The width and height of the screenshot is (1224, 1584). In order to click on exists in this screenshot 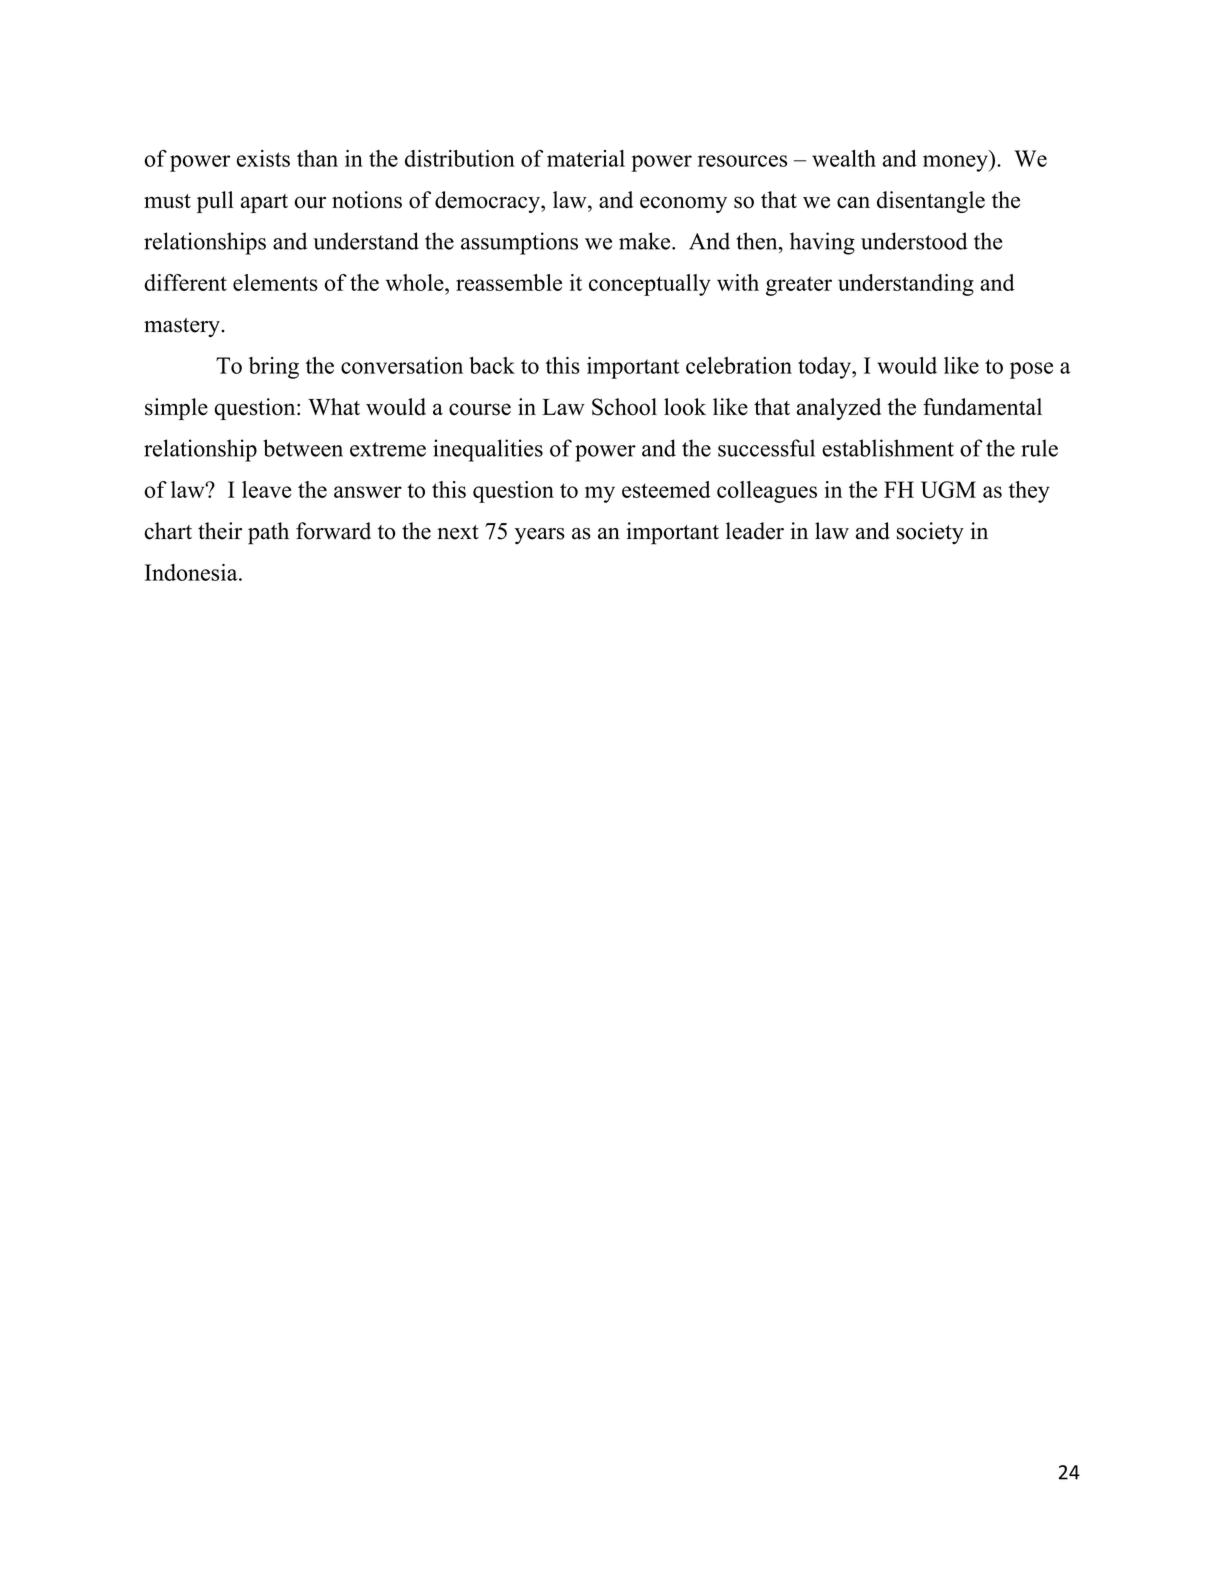, I will do `click(263, 158)`.
